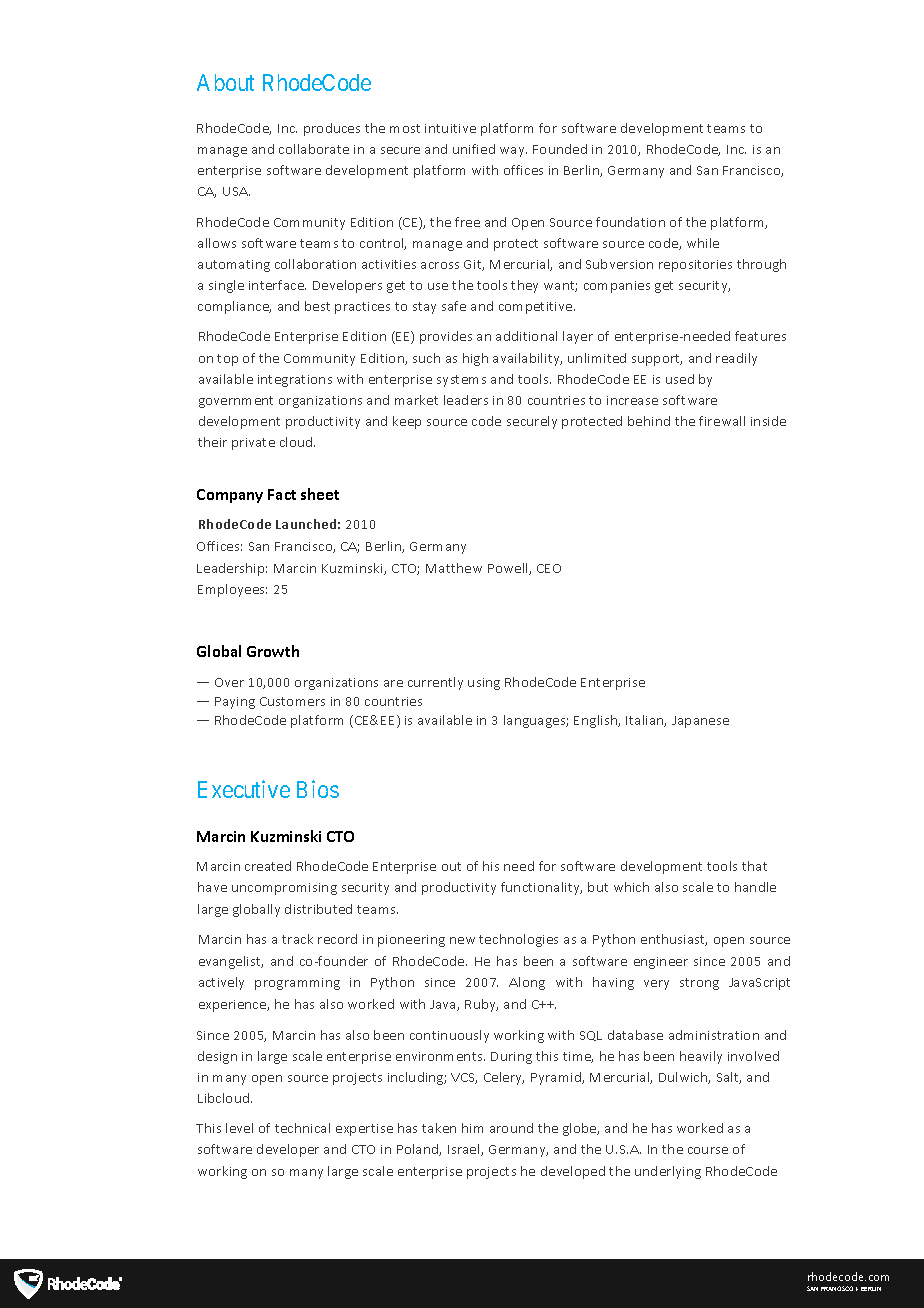 Image resolution: width=924 pixels, height=1308 pixels. I want to click on him, so click(472, 1128).
